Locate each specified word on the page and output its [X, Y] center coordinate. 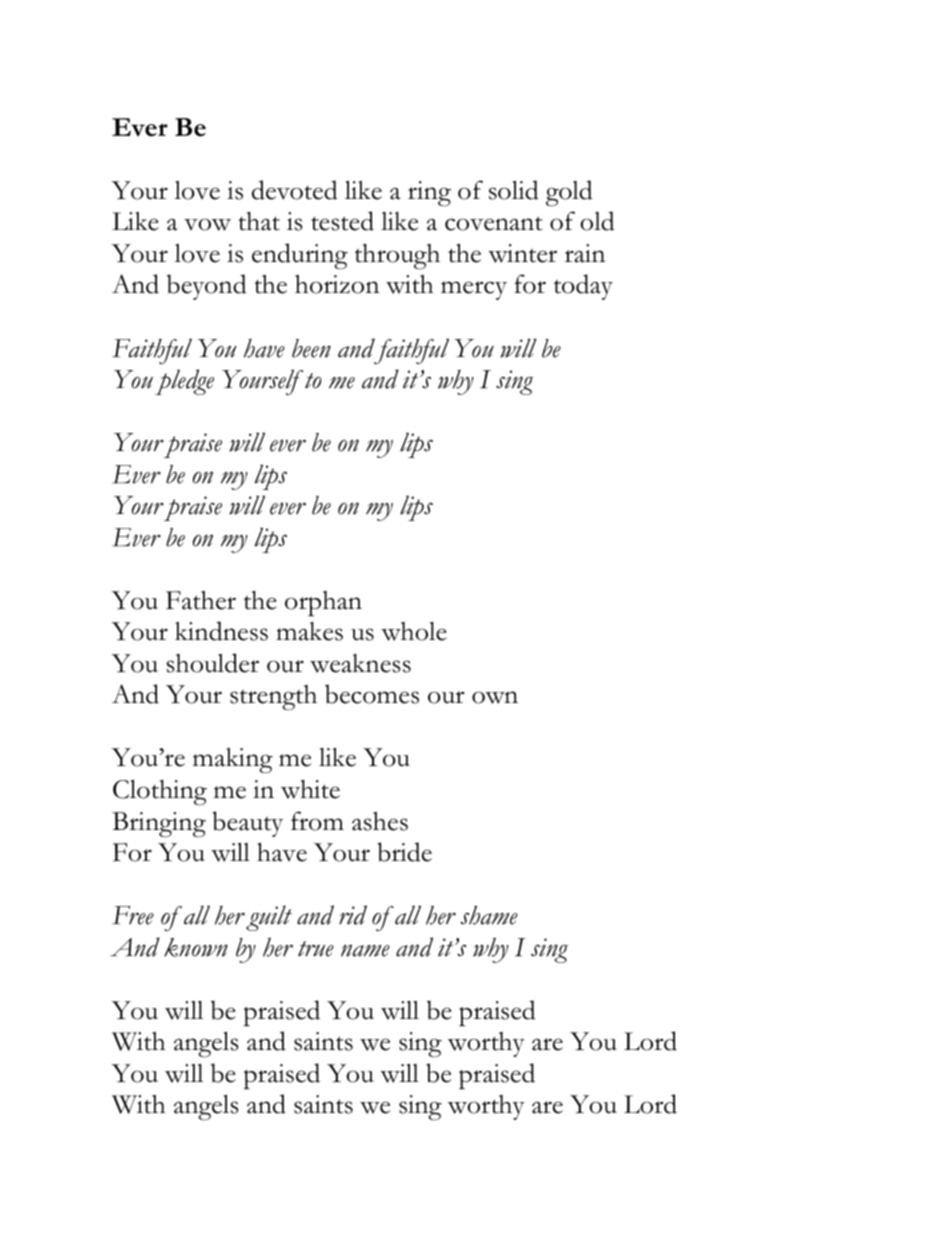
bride [404, 852]
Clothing [160, 793]
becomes [372, 694]
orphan [323, 603]
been [311, 348]
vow [207, 225]
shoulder [213, 663]
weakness [360, 663]
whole [414, 631]
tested [342, 221]
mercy [474, 290]
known [196, 947]
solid [514, 190]
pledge [184, 382]
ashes [380, 821]
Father [201, 600]
